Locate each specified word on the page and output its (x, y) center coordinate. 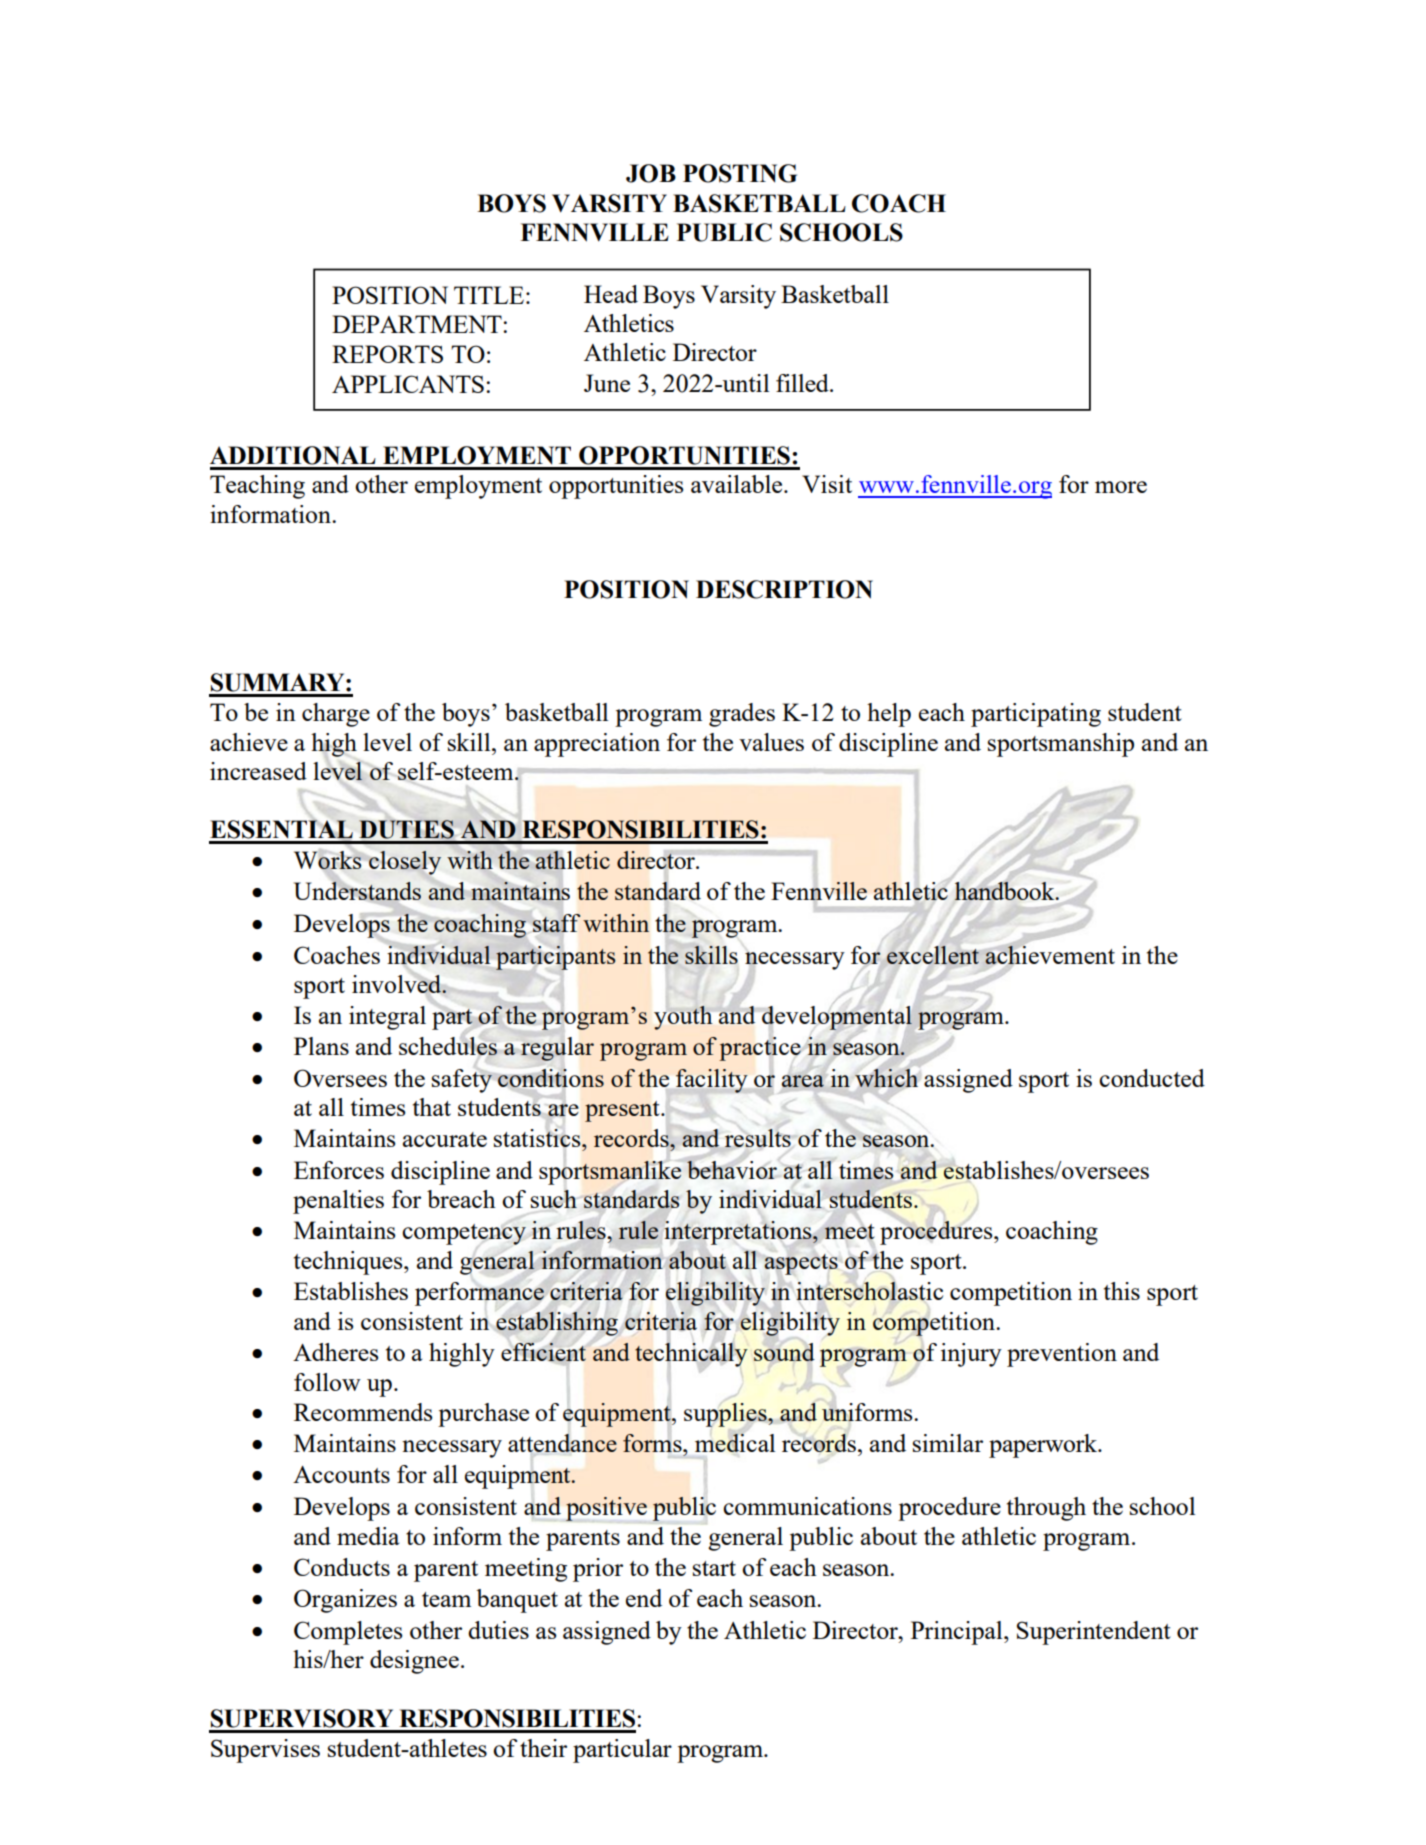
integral (387, 1018)
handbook (1006, 891)
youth (683, 1018)
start (714, 1568)
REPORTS (387, 354)
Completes (348, 1633)
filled (803, 383)
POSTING (740, 173)
